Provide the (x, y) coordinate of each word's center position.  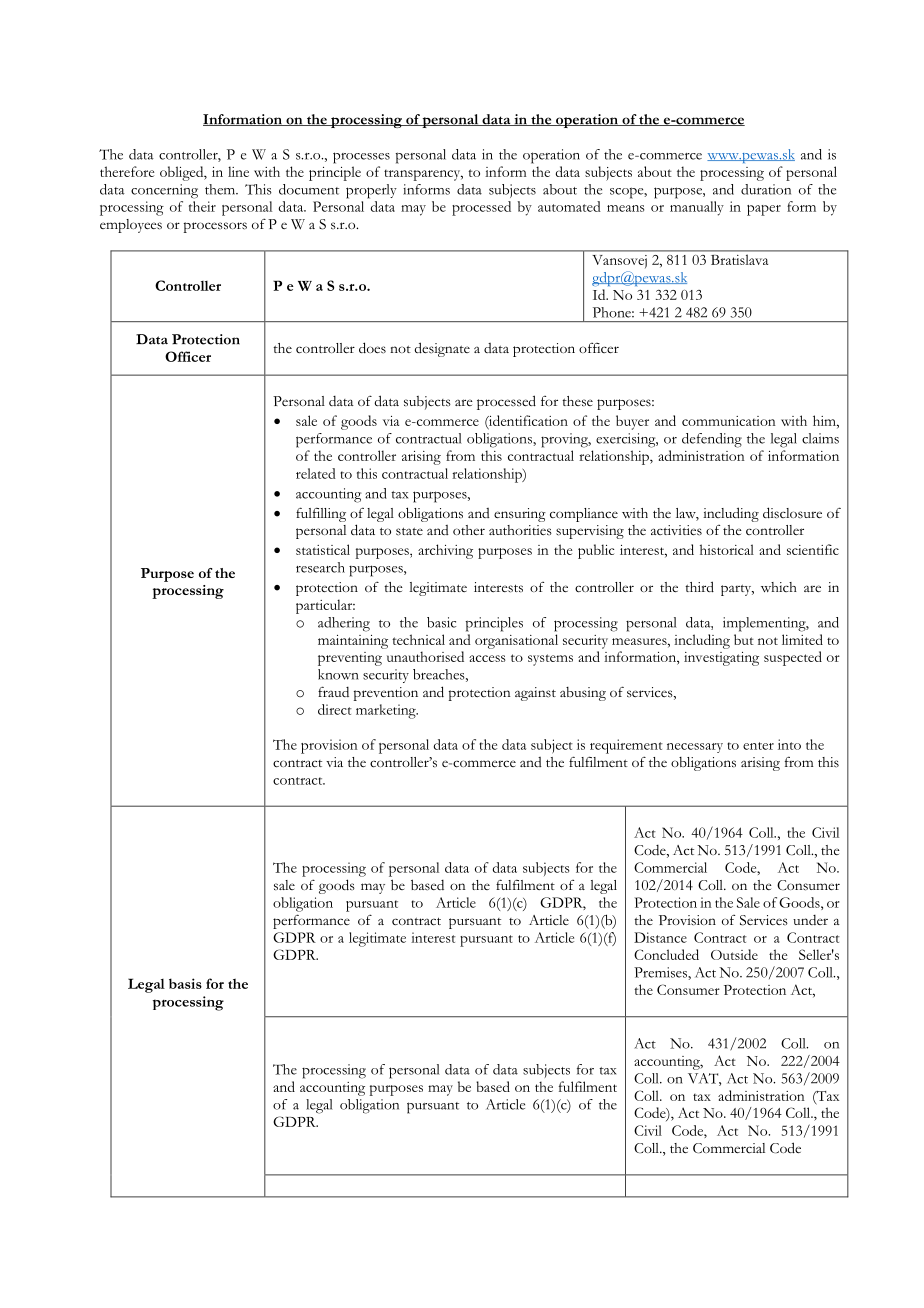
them (221, 189)
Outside (734, 954)
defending (712, 440)
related (316, 473)
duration (766, 189)
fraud (333, 691)
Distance (660, 937)
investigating (721, 659)
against (535, 694)
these (577, 401)
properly (371, 191)
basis (185, 983)
